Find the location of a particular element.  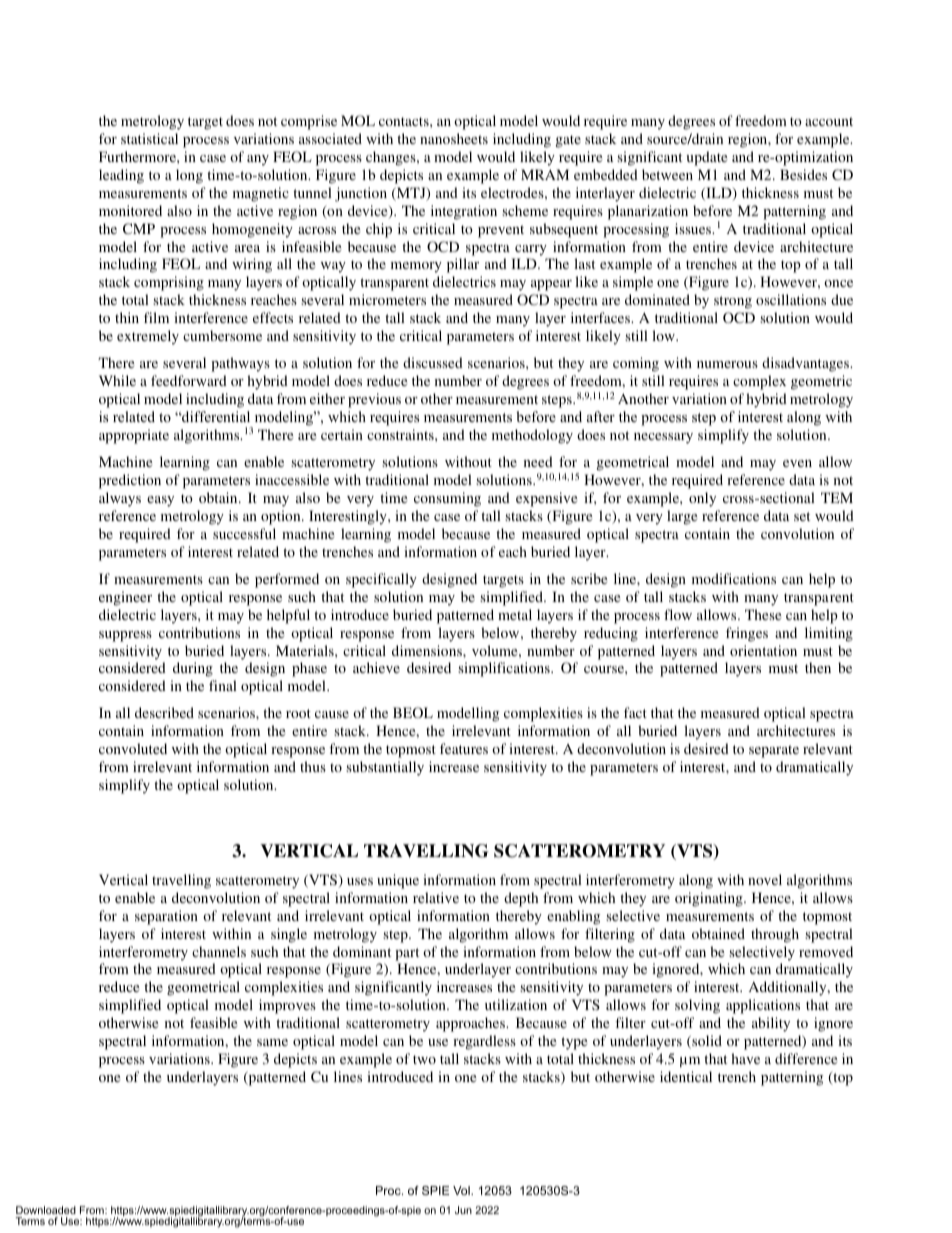

suppress is located at coordinates (125, 636).
